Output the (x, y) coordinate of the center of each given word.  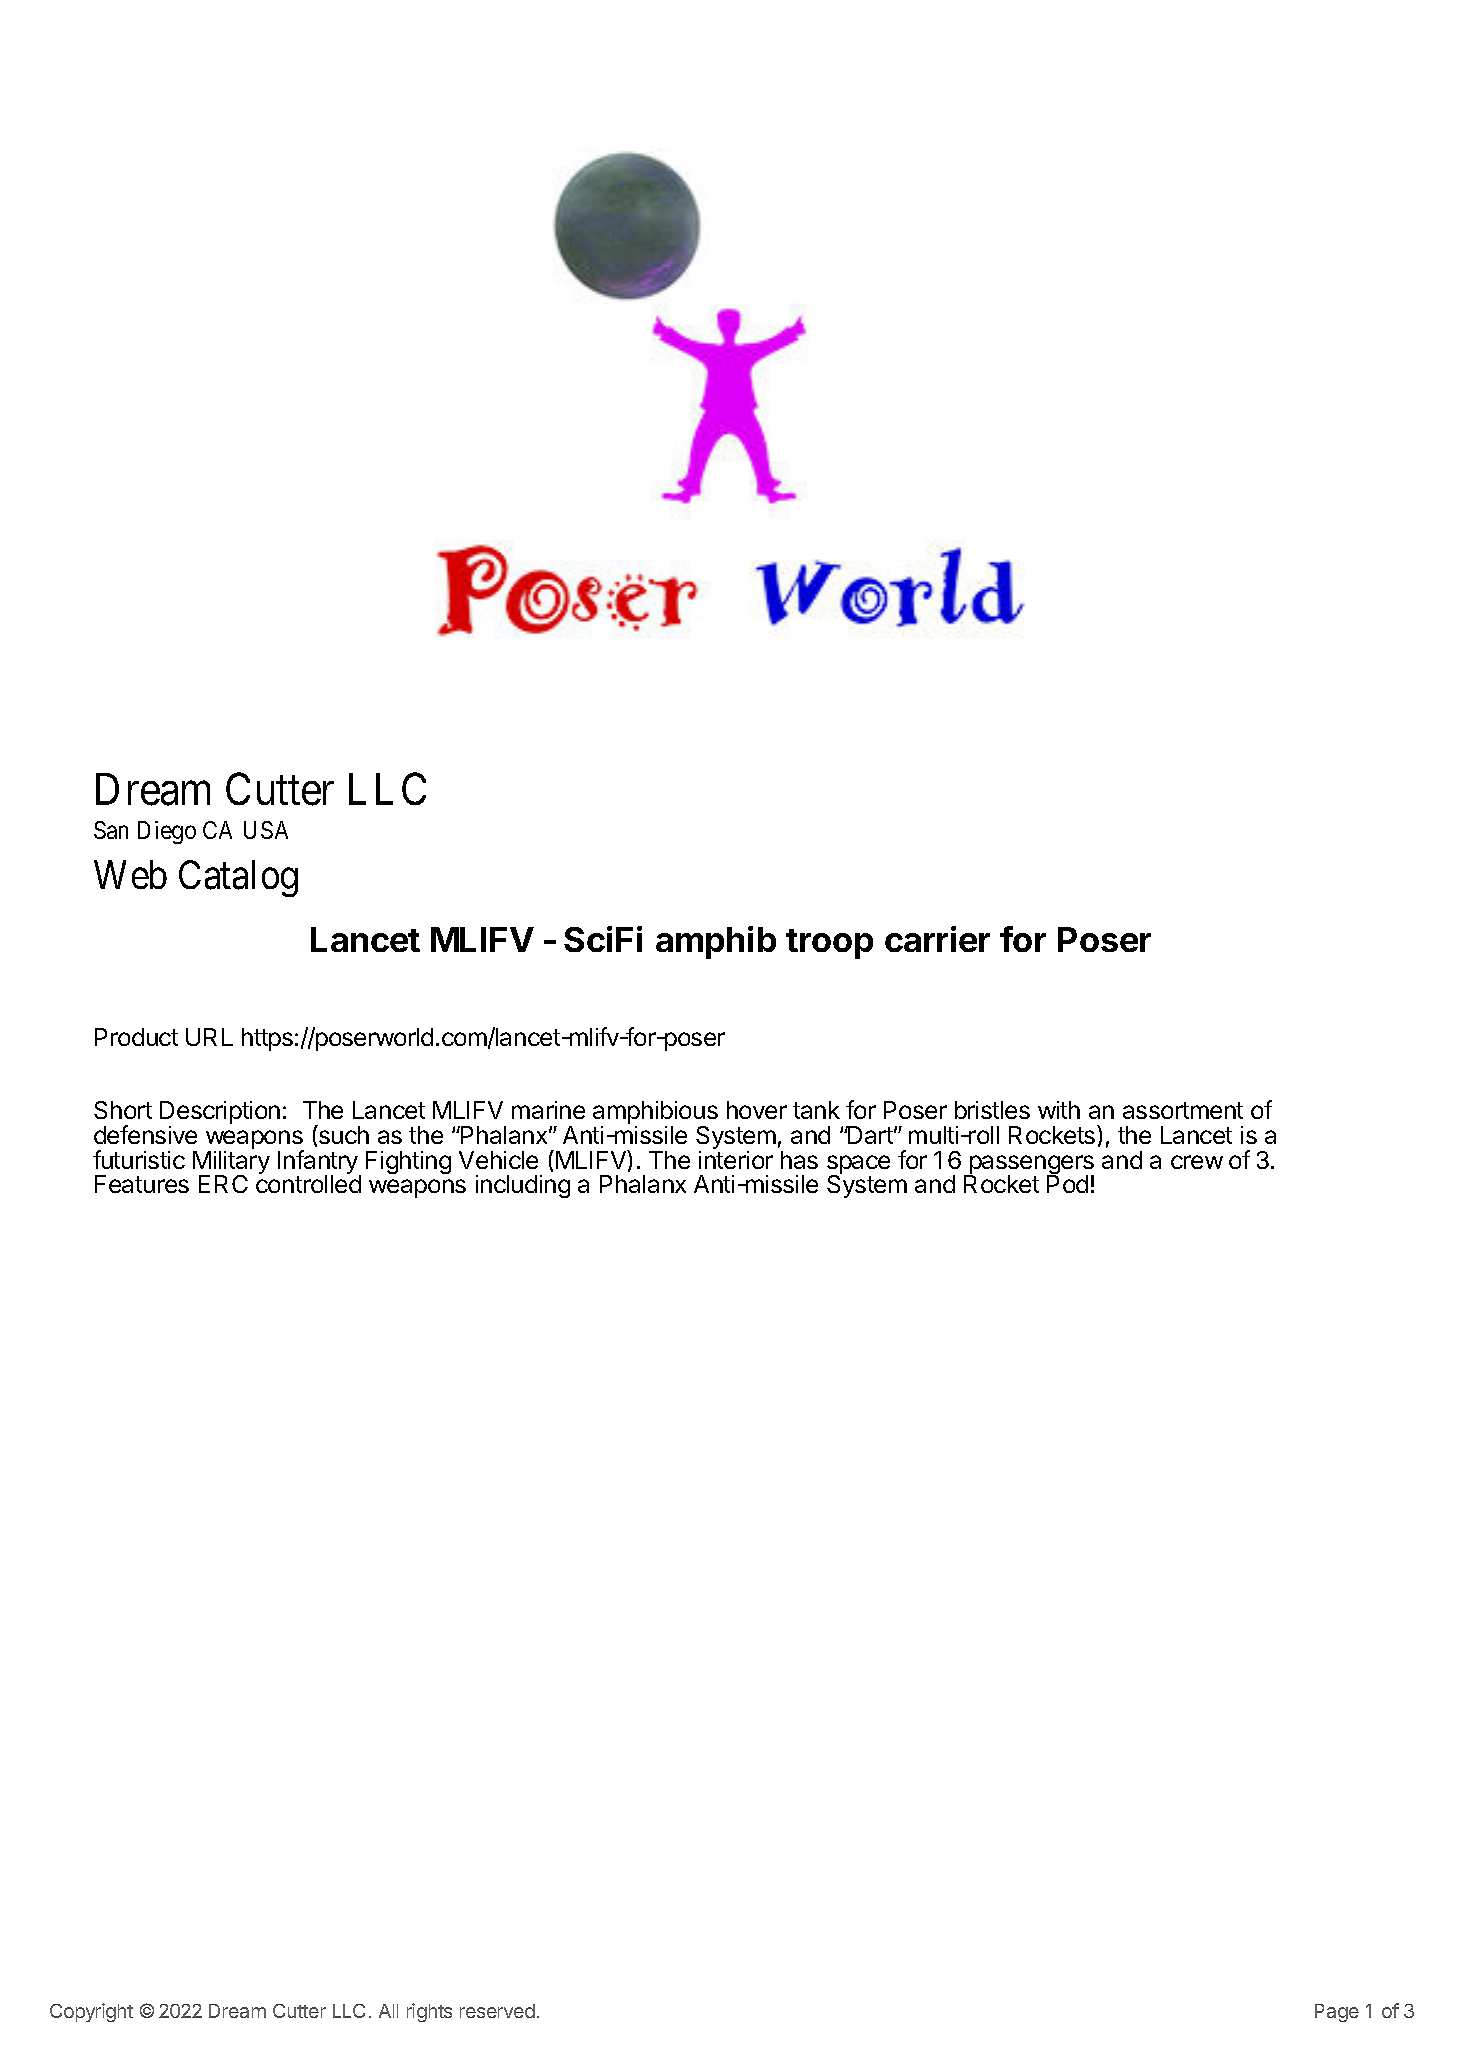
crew (1197, 1162)
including (523, 1186)
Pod (1067, 1184)
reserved (497, 2011)
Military (231, 1164)
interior (736, 1160)
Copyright (91, 2012)
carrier (937, 939)
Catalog (238, 878)
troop (829, 944)
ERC (223, 1184)
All (388, 2011)
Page (1337, 2013)
